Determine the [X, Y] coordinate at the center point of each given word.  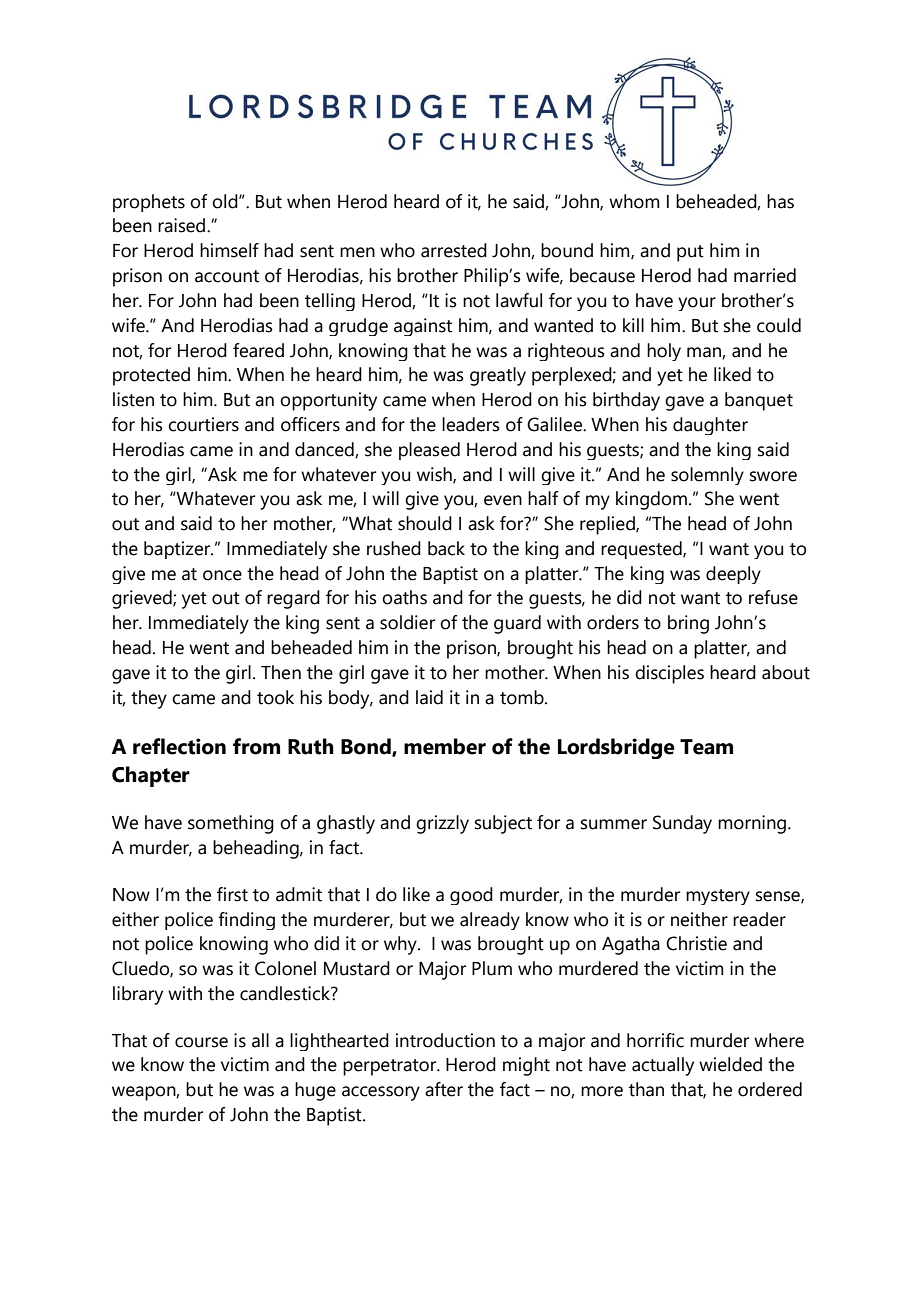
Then [281, 672]
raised [183, 225]
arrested [454, 250]
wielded [730, 1064]
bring [688, 624]
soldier [407, 622]
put [690, 253]
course [201, 1042]
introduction [445, 1040]
